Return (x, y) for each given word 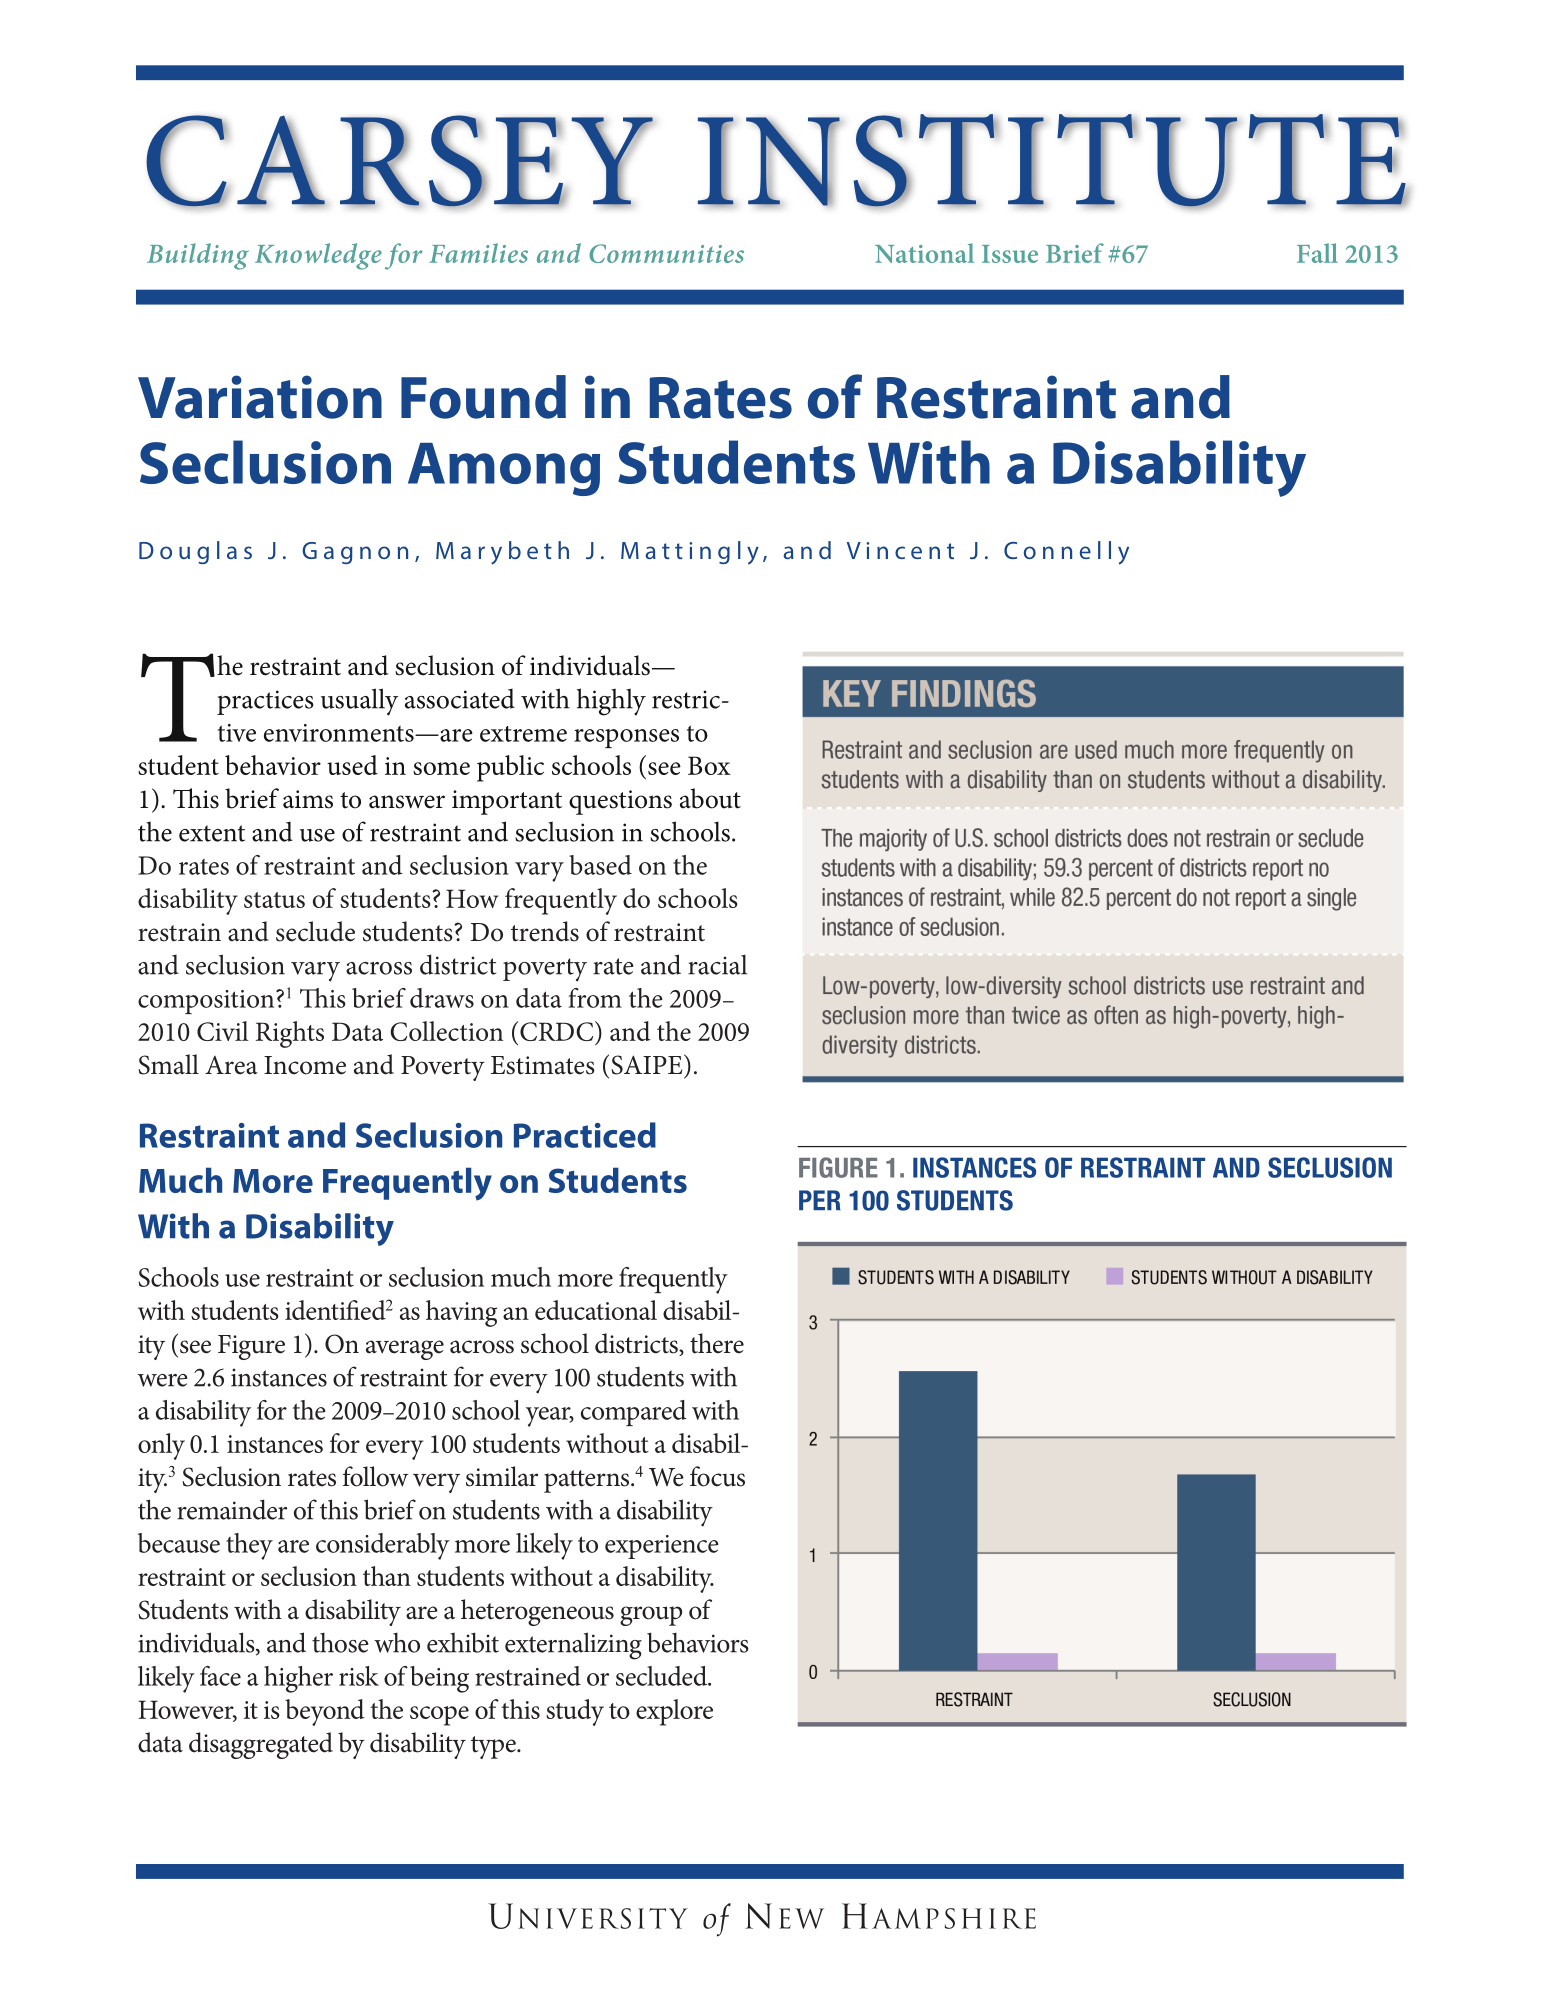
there (717, 1343)
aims (308, 799)
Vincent (900, 550)
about (710, 798)
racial (717, 964)
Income (305, 1065)
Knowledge (318, 256)
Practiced (585, 1135)
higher (298, 1679)
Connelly (1066, 553)
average (405, 1350)
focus (717, 1476)
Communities (666, 253)
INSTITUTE (1053, 161)
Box (709, 765)
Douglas (195, 552)
